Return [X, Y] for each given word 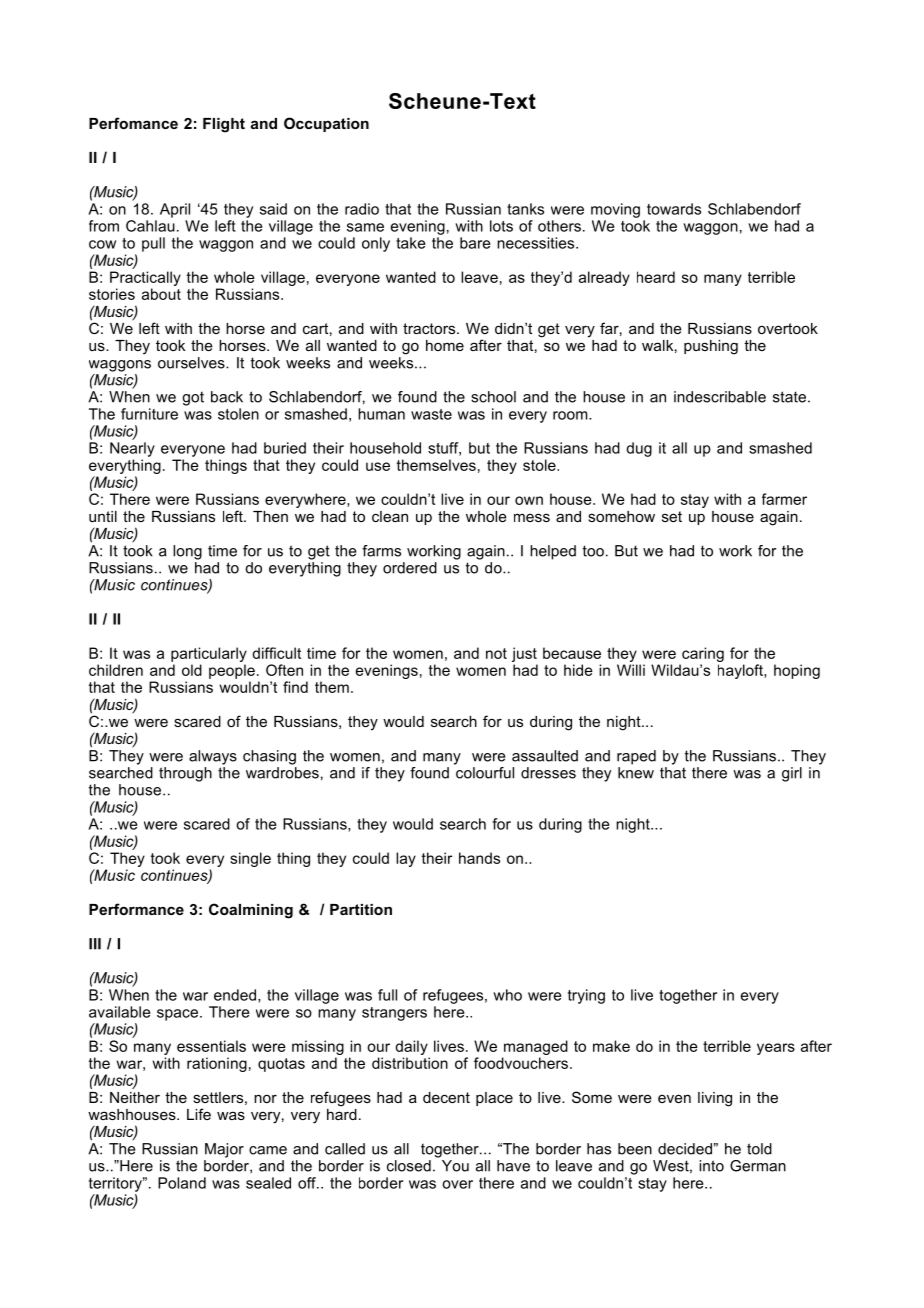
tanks [525, 209]
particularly [209, 654]
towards [674, 209]
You [455, 1166]
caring [703, 654]
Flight [224, 125]
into [711, 1166]
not [496, 653]
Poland [182, 1183]
